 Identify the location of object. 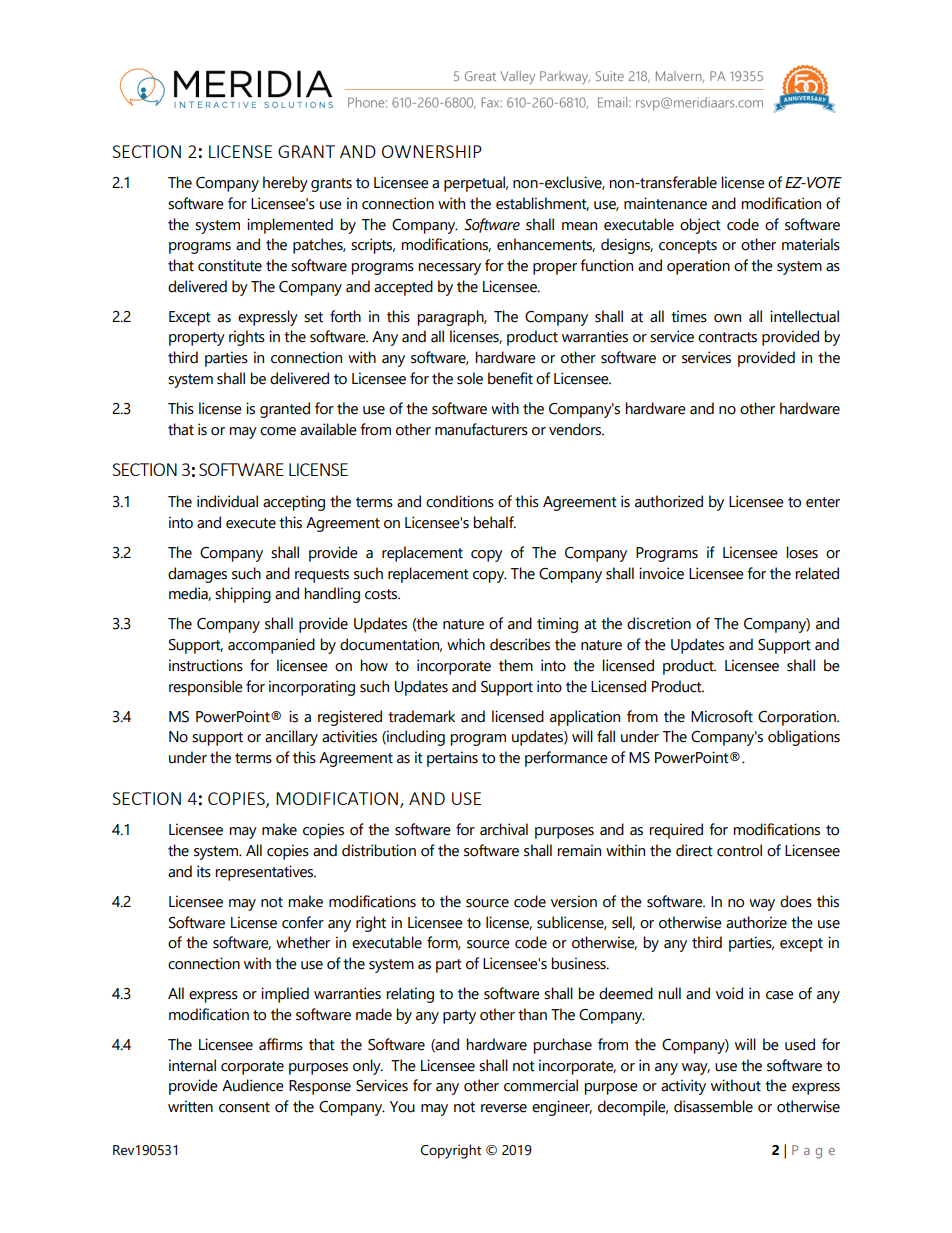
(700, 226).
